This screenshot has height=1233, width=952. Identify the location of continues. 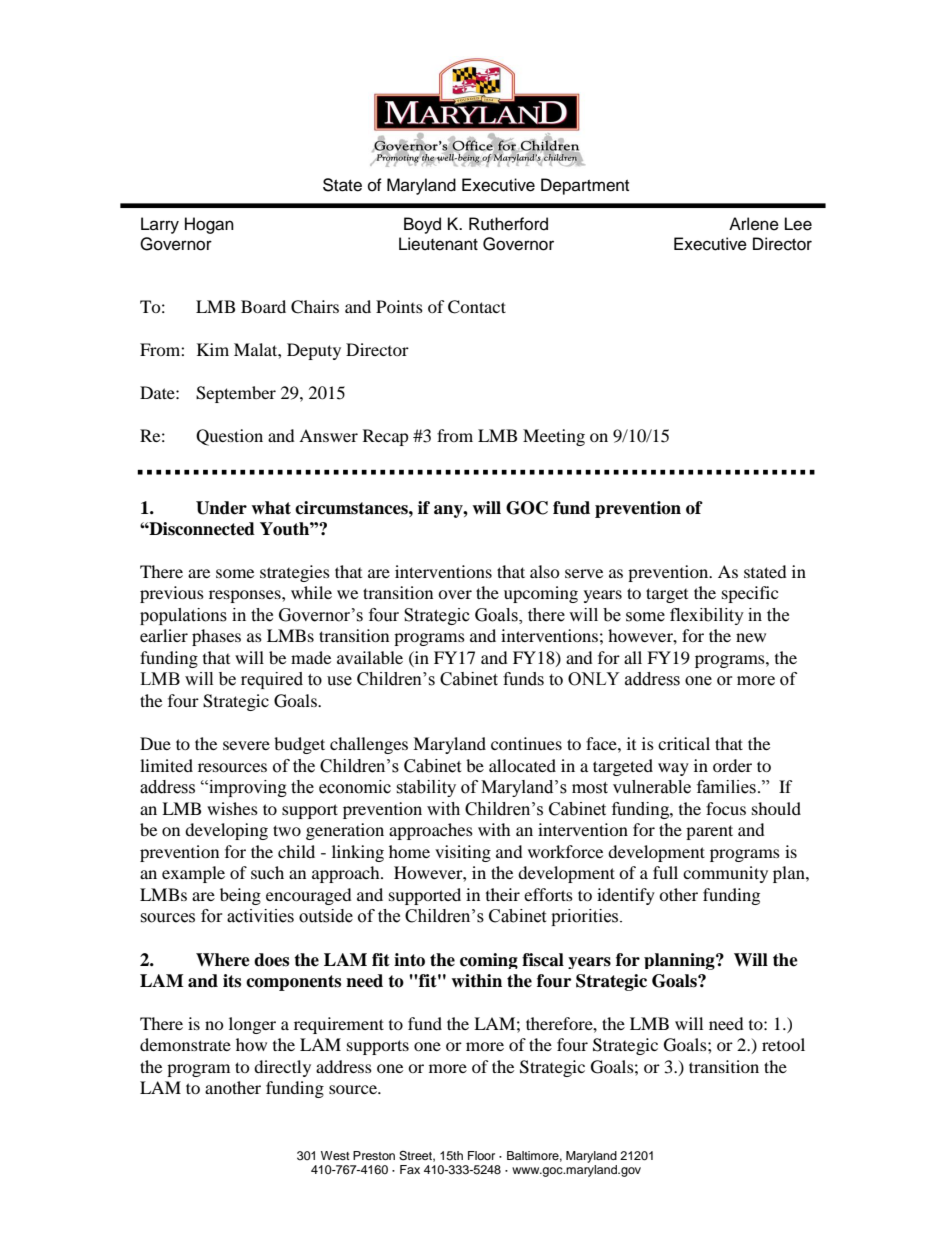
(526, 743).
